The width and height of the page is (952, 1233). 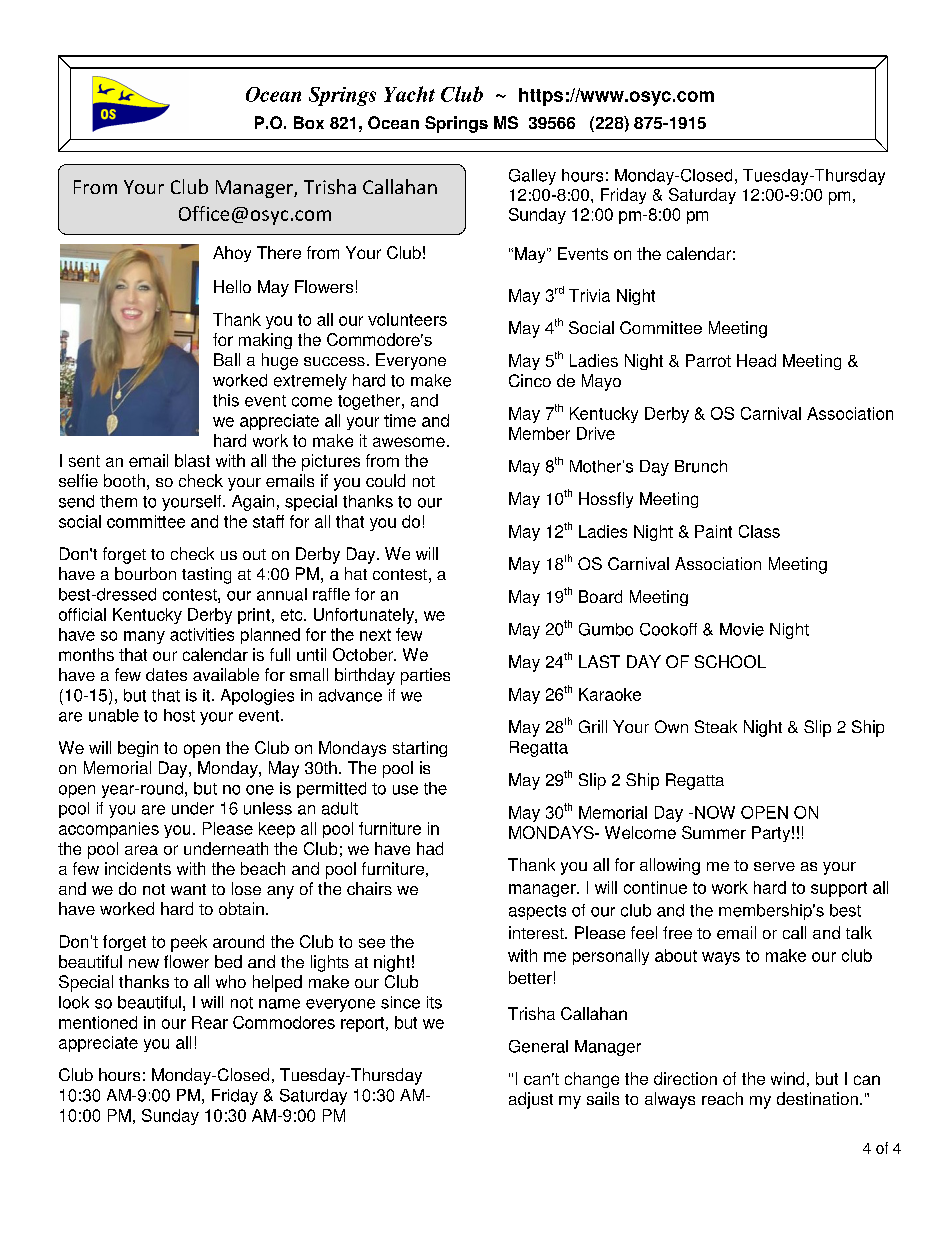 What do you see at coordinates (532, 177) in the page?
I see `Galley` at bounding box center [532, 177].
